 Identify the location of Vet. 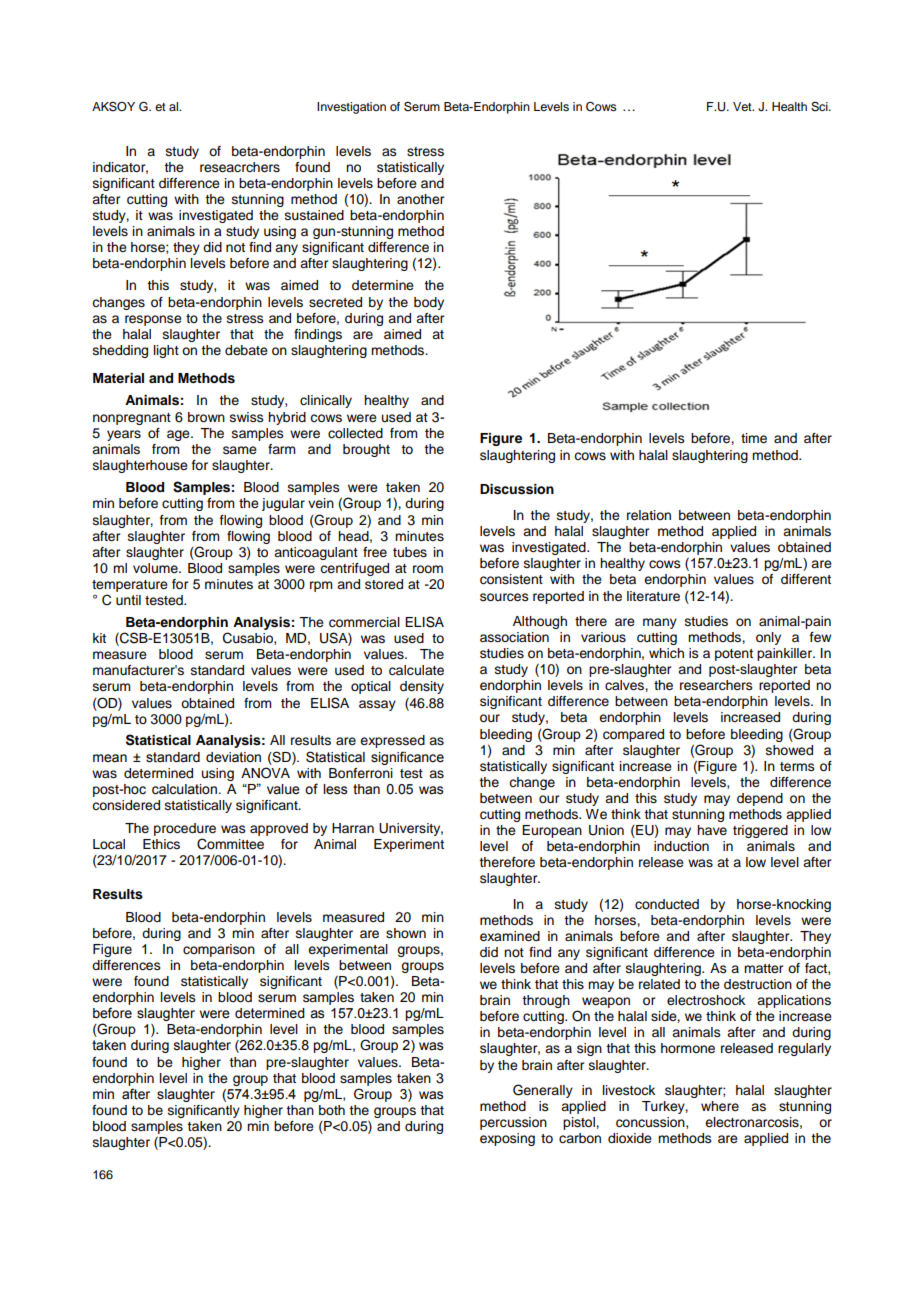
(743, 106).
